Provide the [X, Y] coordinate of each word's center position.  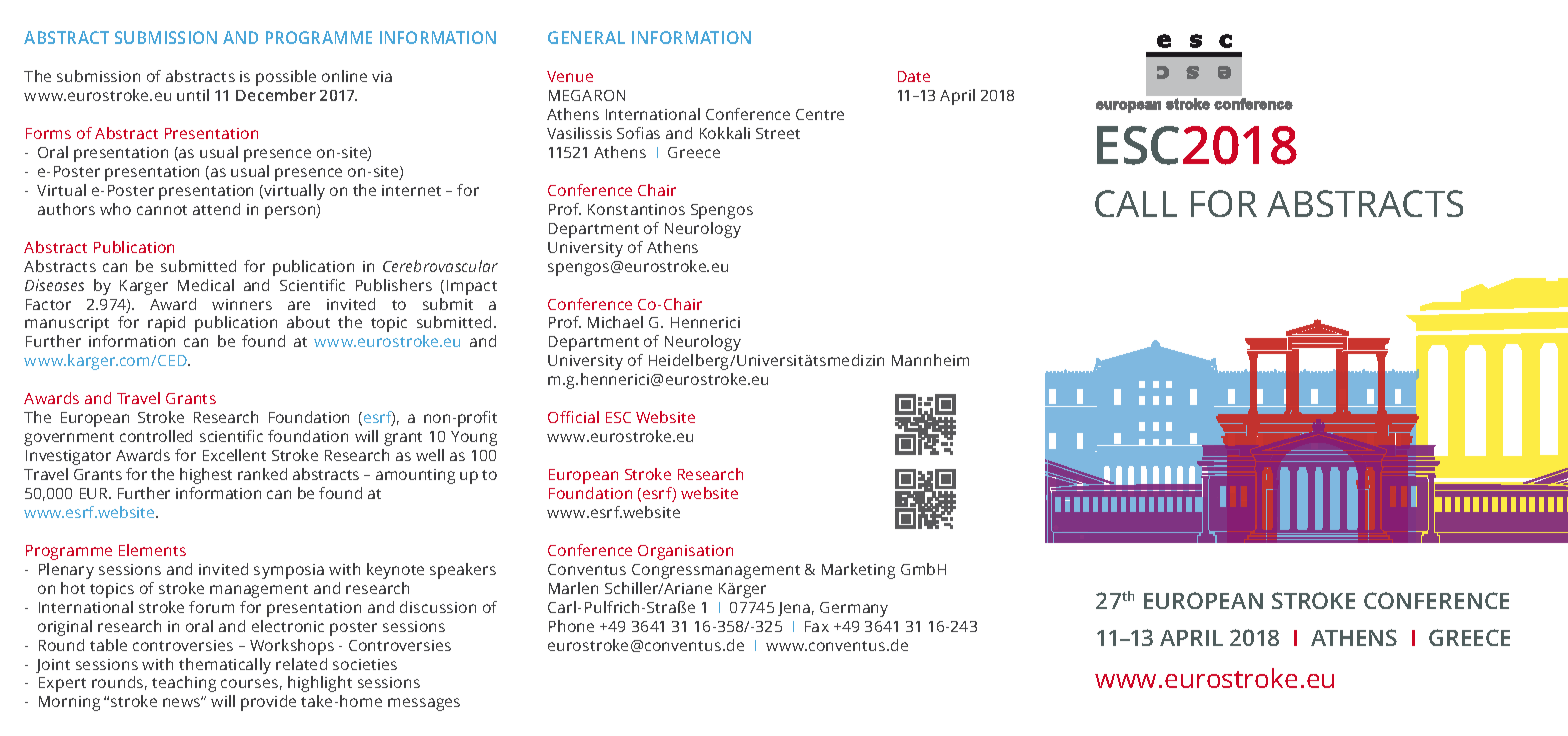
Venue [570, 76]
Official [573, 417]
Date [914, 76]
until [193, 95]
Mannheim [930, 360]
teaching [184, 684]
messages [424, 704]
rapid [166, 324]
